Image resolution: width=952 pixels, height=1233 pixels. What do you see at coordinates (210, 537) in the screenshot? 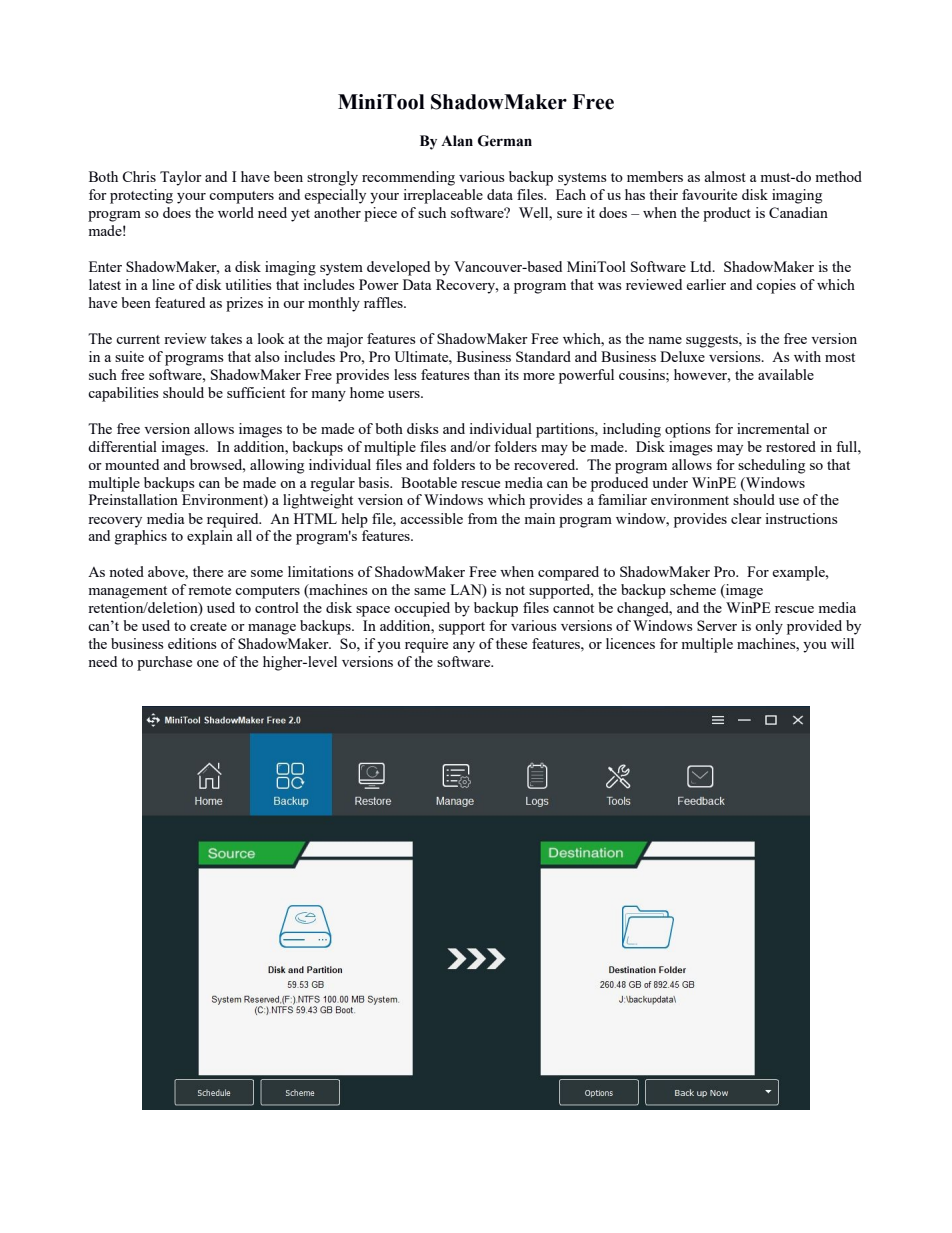
I see `explain` at bounding box center [210, 537].
